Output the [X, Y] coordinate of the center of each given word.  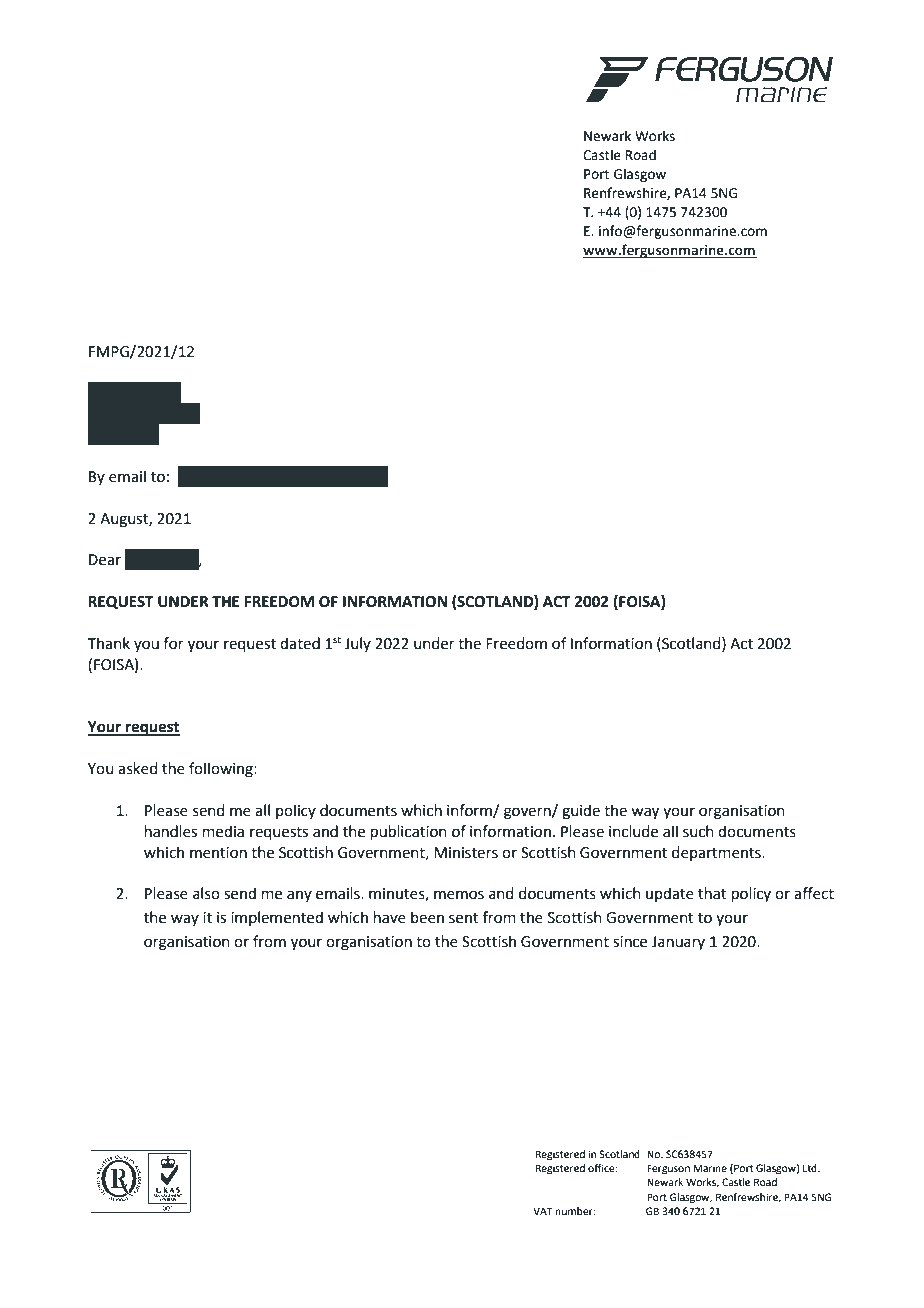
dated [300, 643]
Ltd [811, 1168]
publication [409, 832]
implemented [277, 918]
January [678, 943]
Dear [105, 560]
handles [171, 831]
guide [581, 812]
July [358, 644]
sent [464, 918]
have [390, 917]
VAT [542, 1211]
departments [717, 853]
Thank [109, 643]
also [206, 893]
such [698, 831]
